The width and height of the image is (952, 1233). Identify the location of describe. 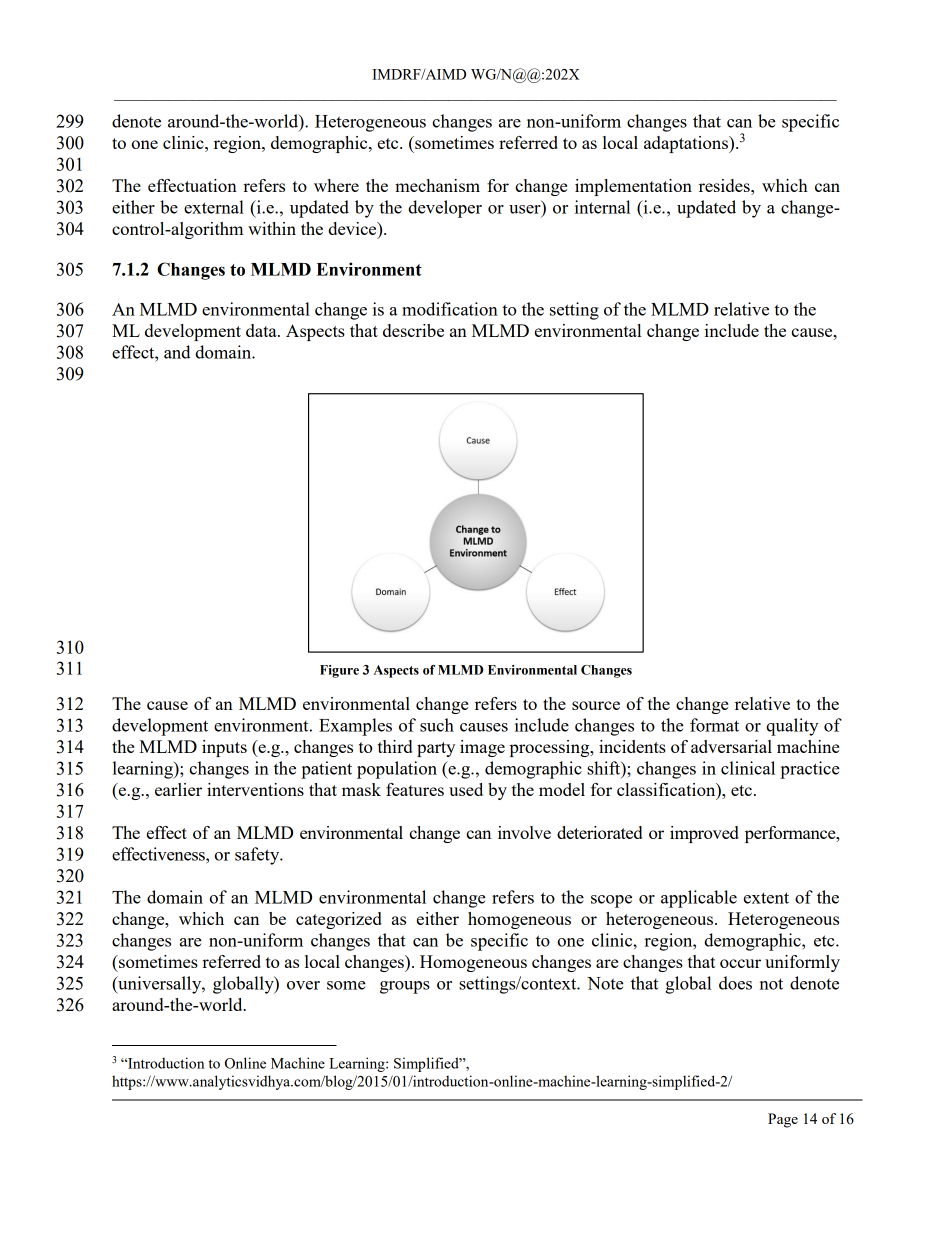
(413, 330).
